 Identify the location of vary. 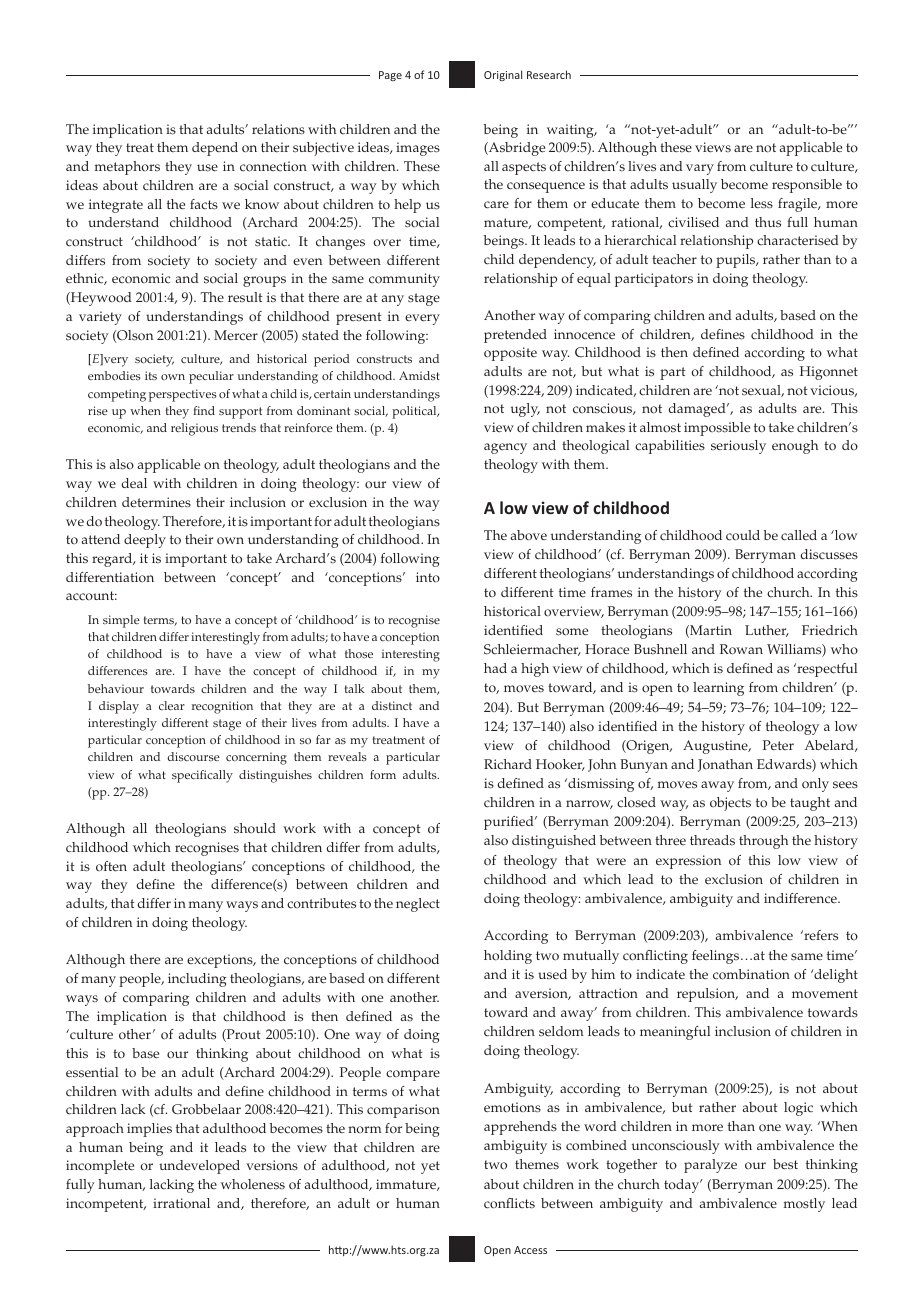
(700, 169).
